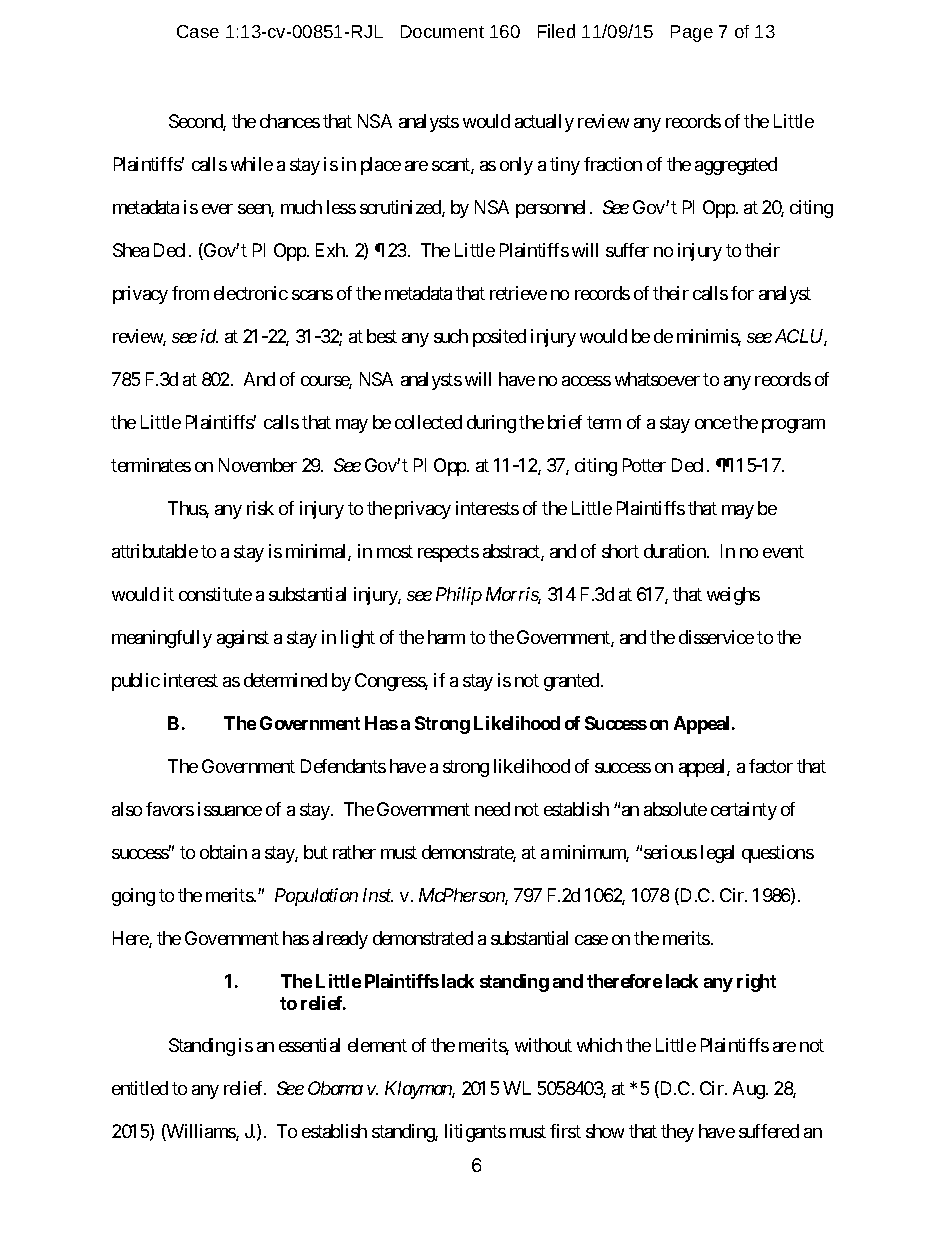 The width and height of the screenshot is (952, 1233). What do you see at coordinates (252, 164) in the screenshot?
I see `while` at bounding box center [252, 164].
